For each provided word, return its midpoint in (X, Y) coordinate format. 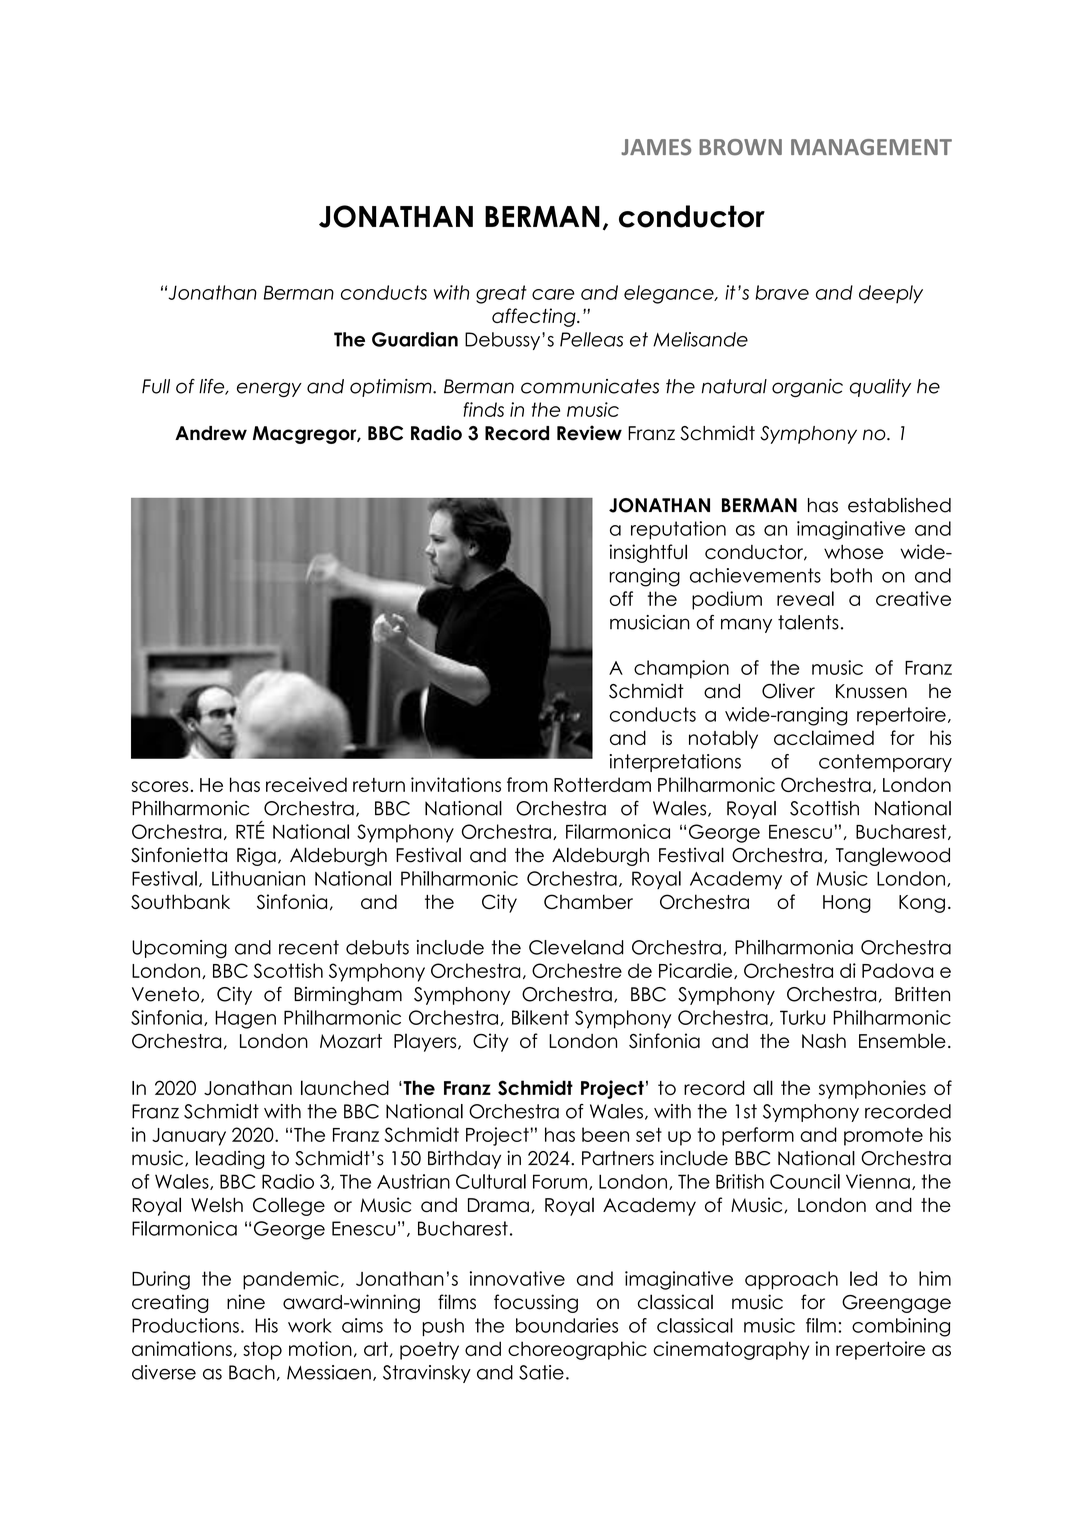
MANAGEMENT (871, 147)
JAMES (656, 147)
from (527, 784)
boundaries (567, 1325)
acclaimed (824, 737)
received (306, 784)
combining (901, 1327)
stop (262, 1351)
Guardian (415, 339)
